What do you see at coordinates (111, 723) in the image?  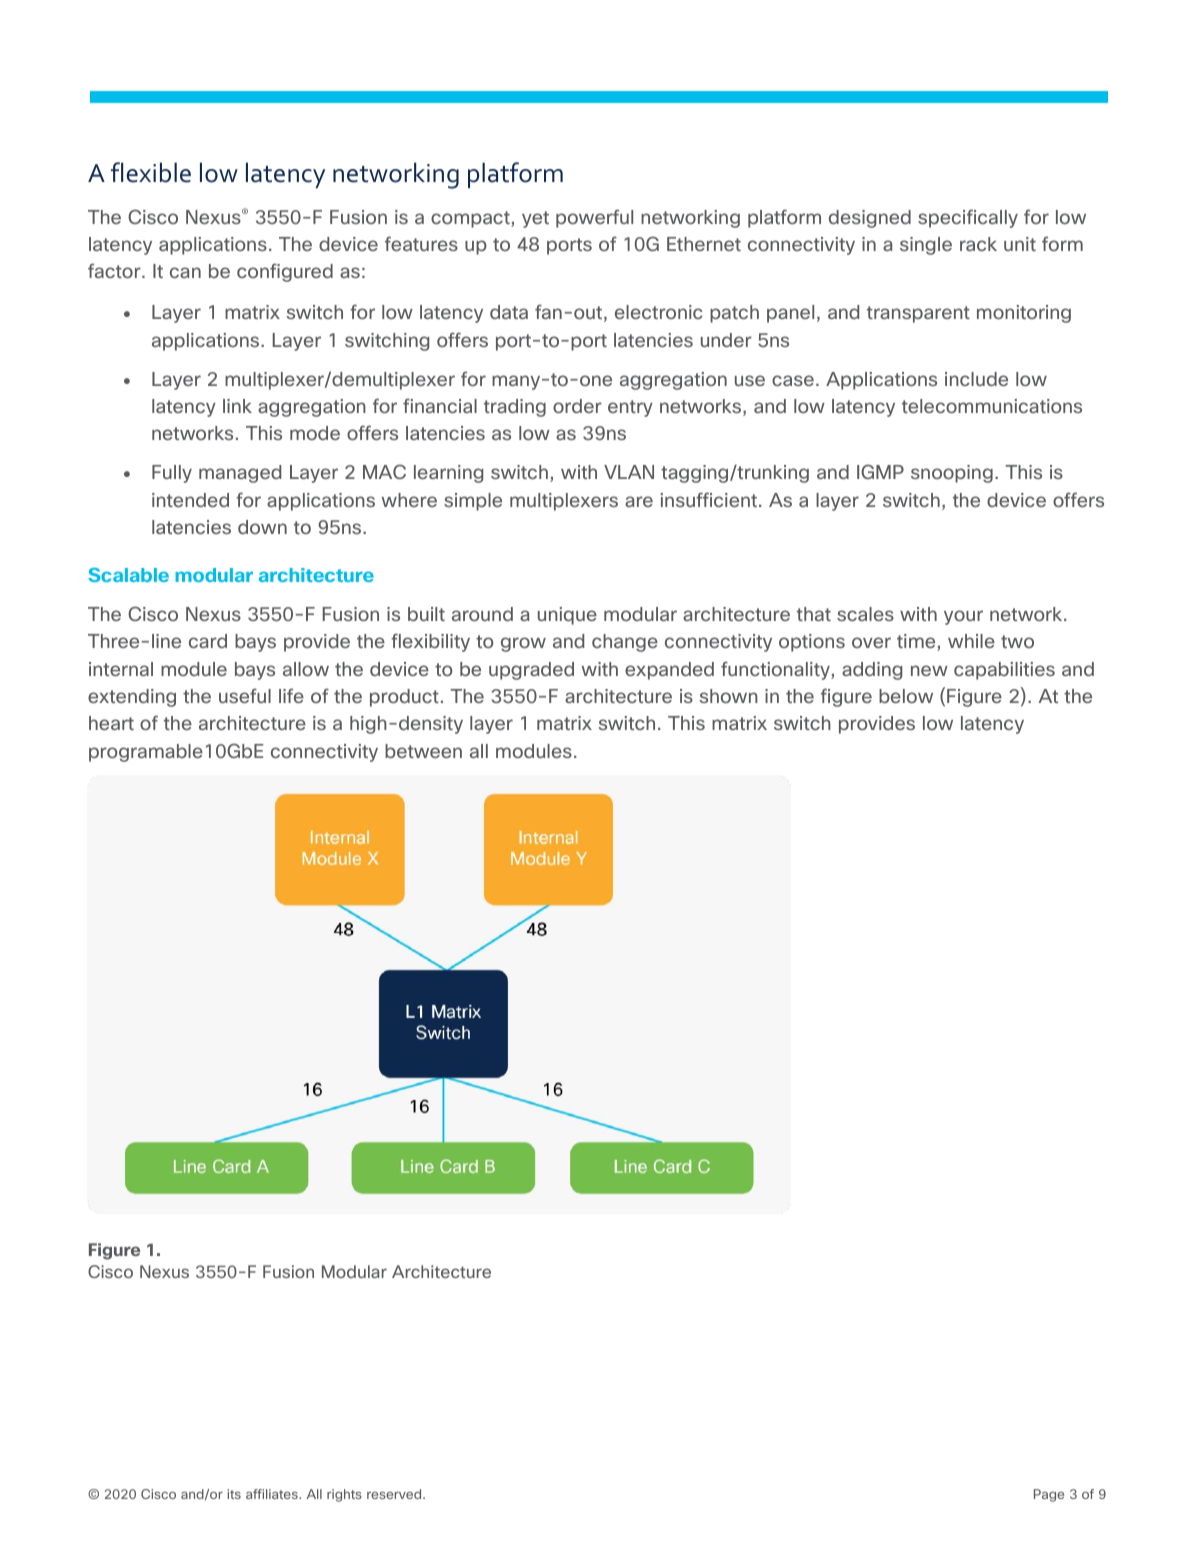 I see `heart` at bounding box center [111, 723].
